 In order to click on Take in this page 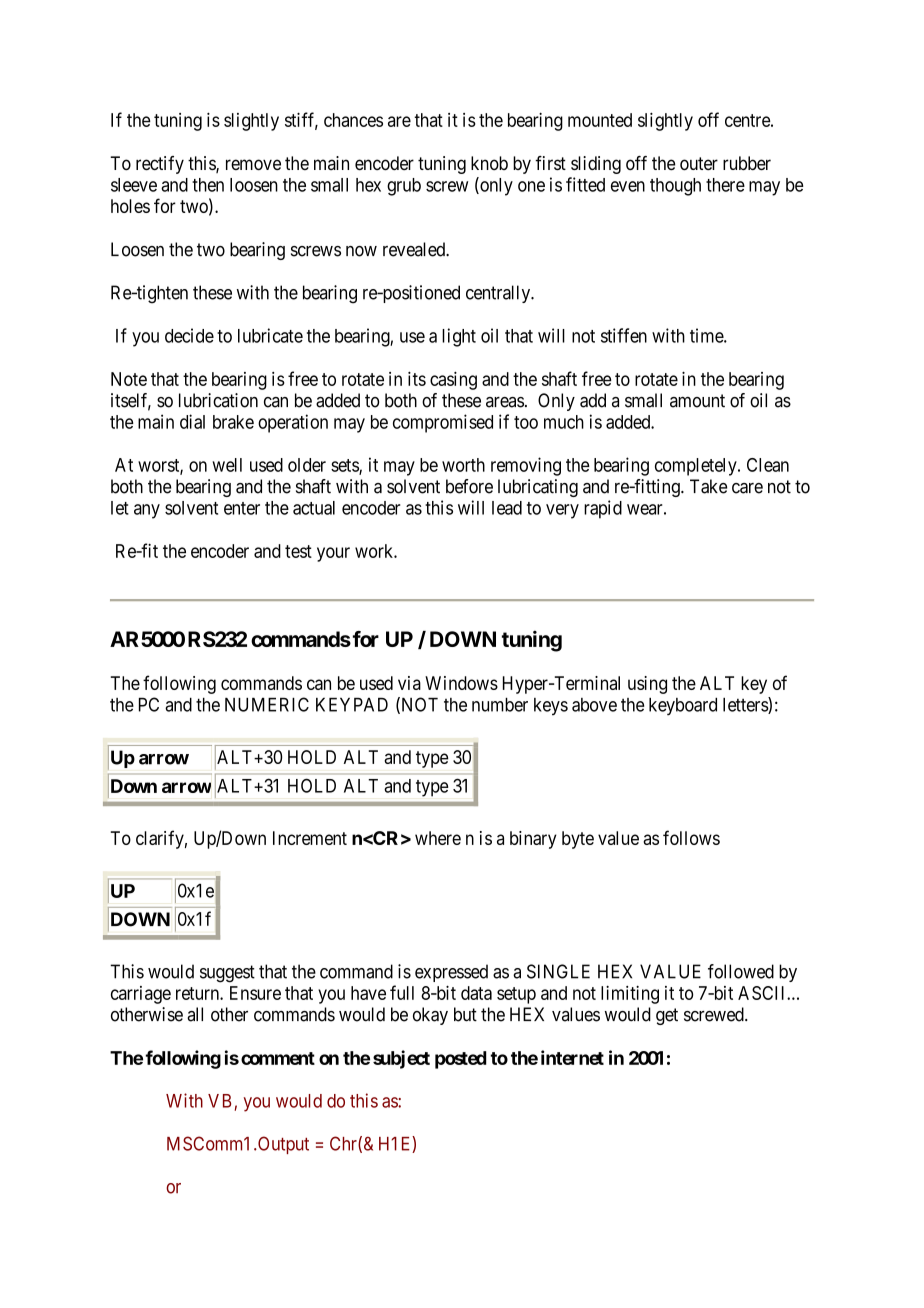, I will do `click(708, 486)`.
